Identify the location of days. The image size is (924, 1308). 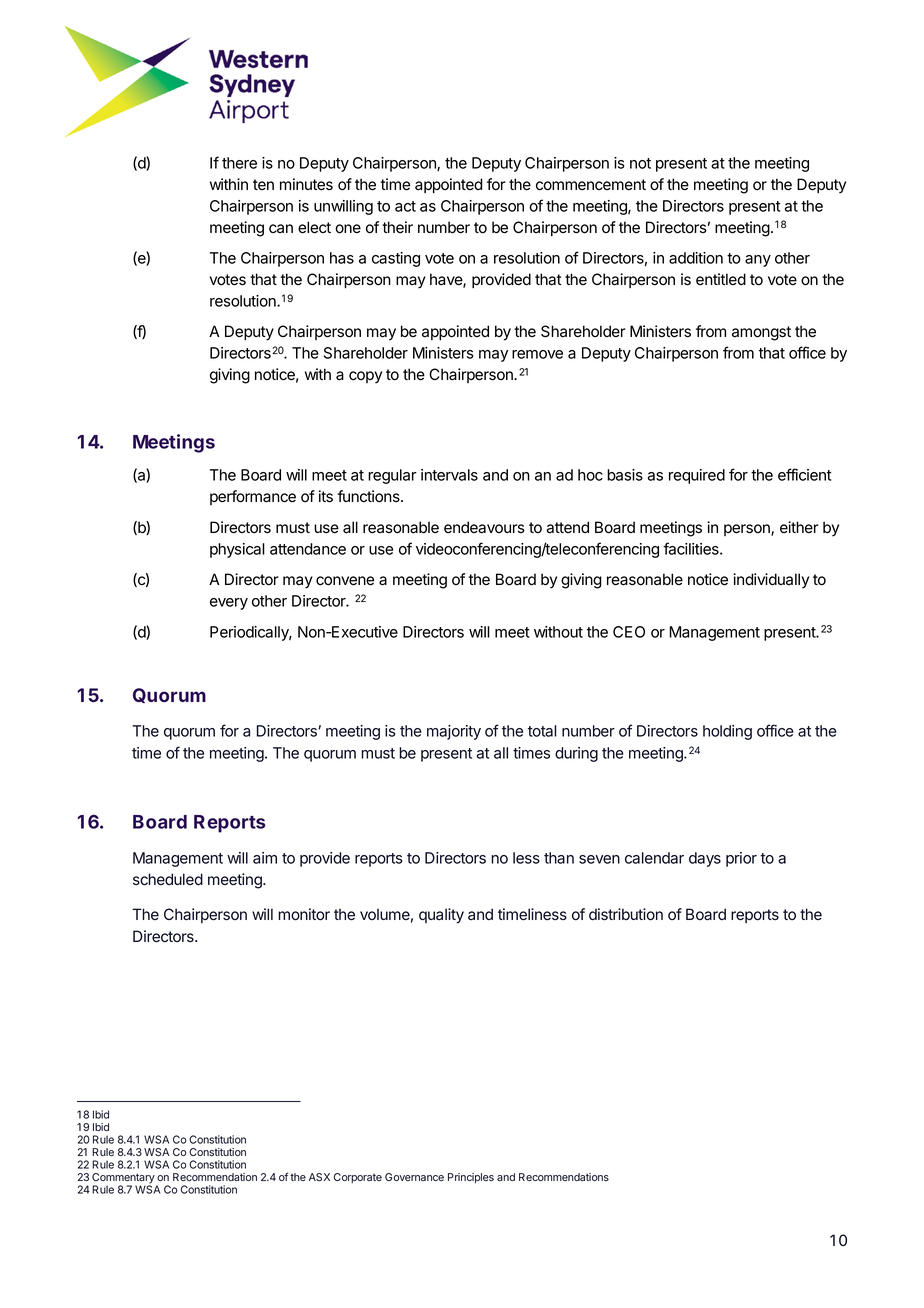
(705, 859).
